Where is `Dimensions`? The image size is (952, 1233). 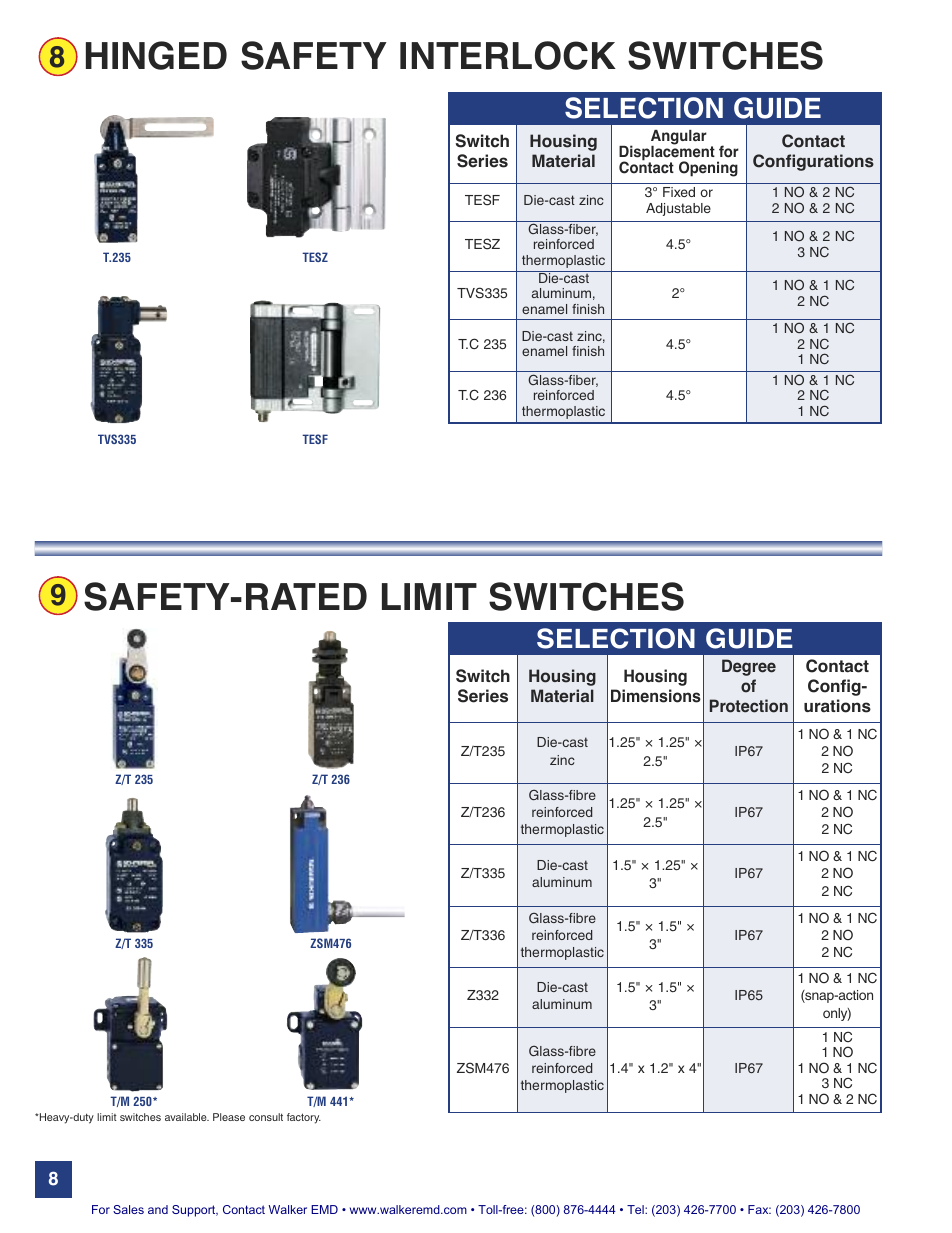
Dimensions is located at coordinates (656, 696).
